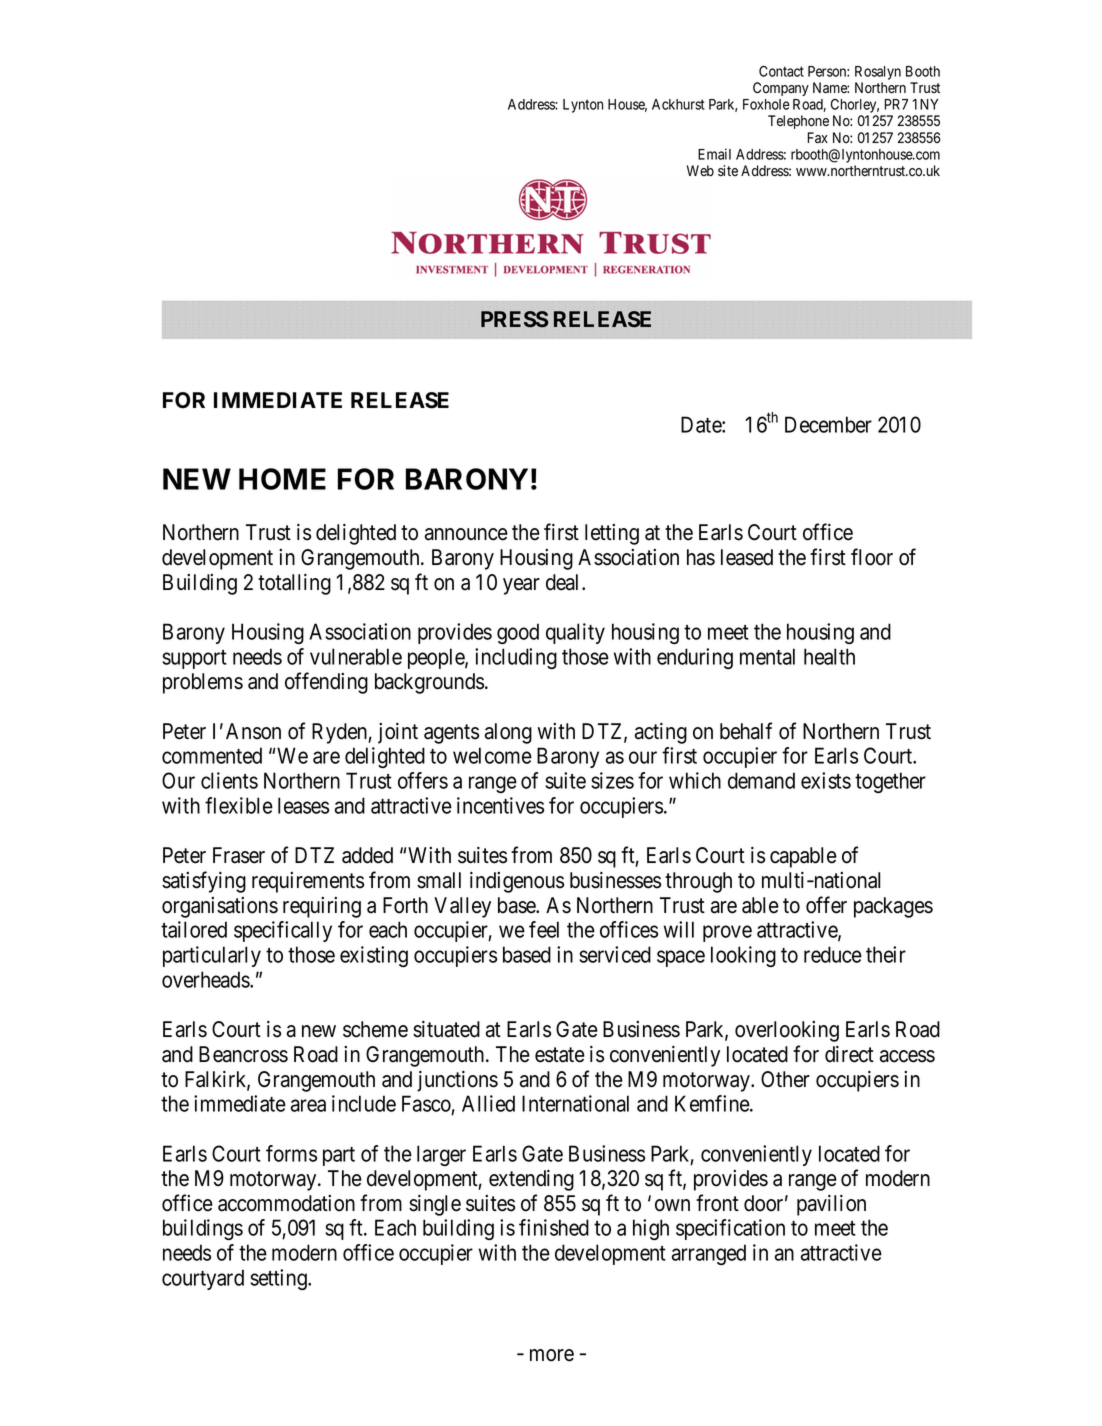  Describe the element at coordinates (798, 122) in the screenshot. I see `Telephone` at that location.
